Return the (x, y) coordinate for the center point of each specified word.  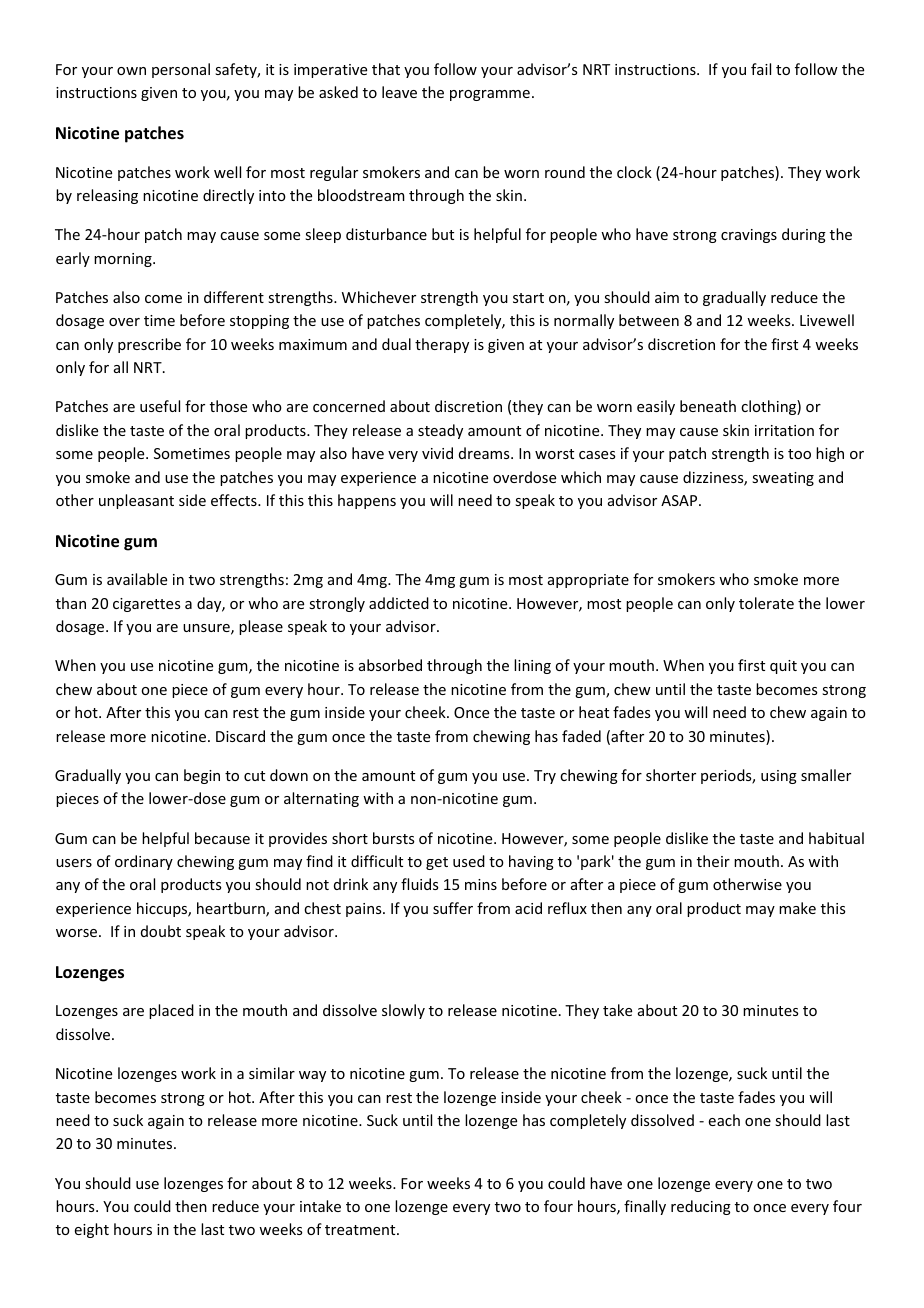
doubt (161, 931)
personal (181, 70)
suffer (453, 908)
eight (92, 1230)
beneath (708, 406)
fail (761, 69)
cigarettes (146, 605)
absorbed (390, 665)
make (797, 908)
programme (490, 95)
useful (160, 406)
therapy (442, 345)
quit (783, 667)
